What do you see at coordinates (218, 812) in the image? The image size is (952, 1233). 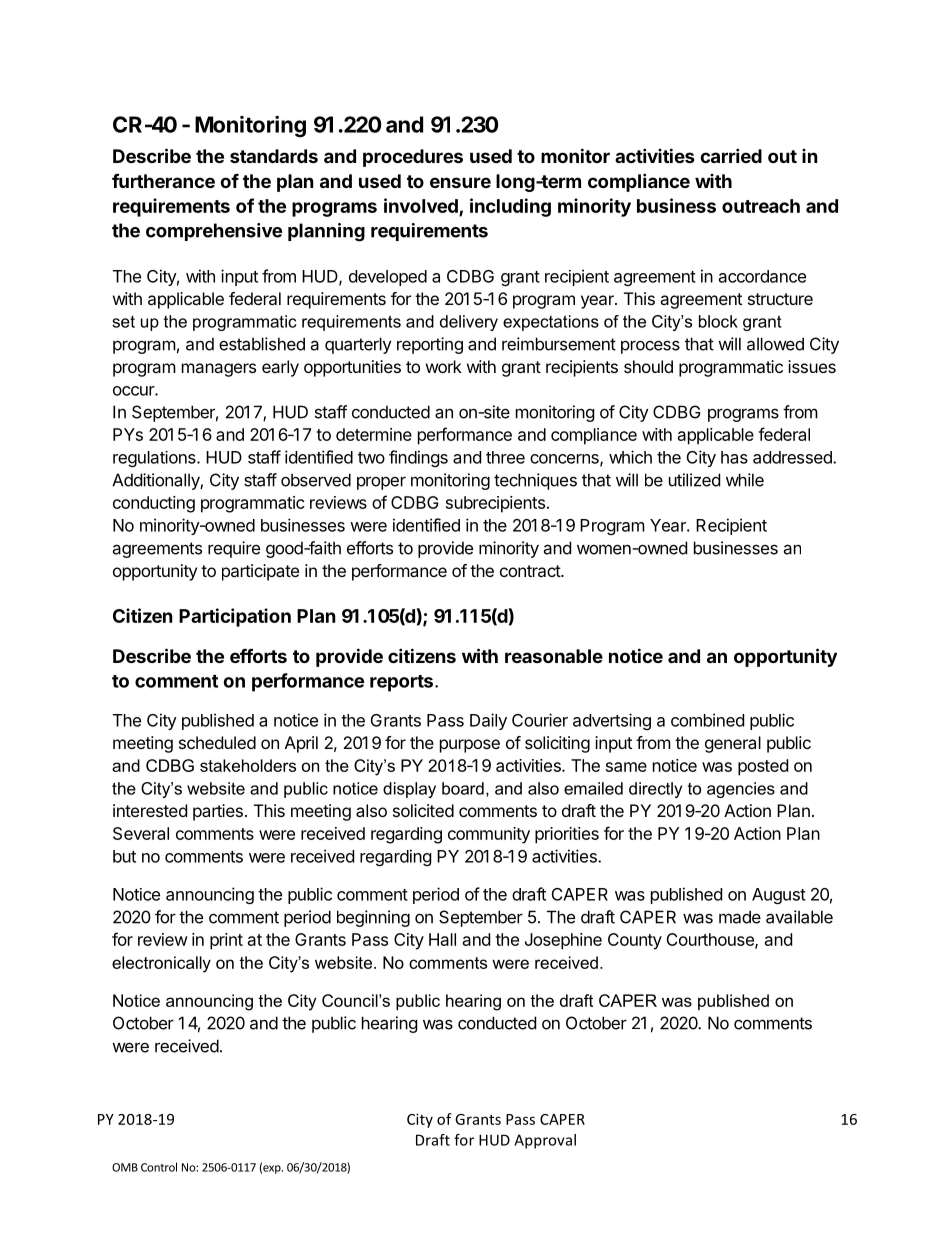 I see `parties` at bounding box center [218, 812].
